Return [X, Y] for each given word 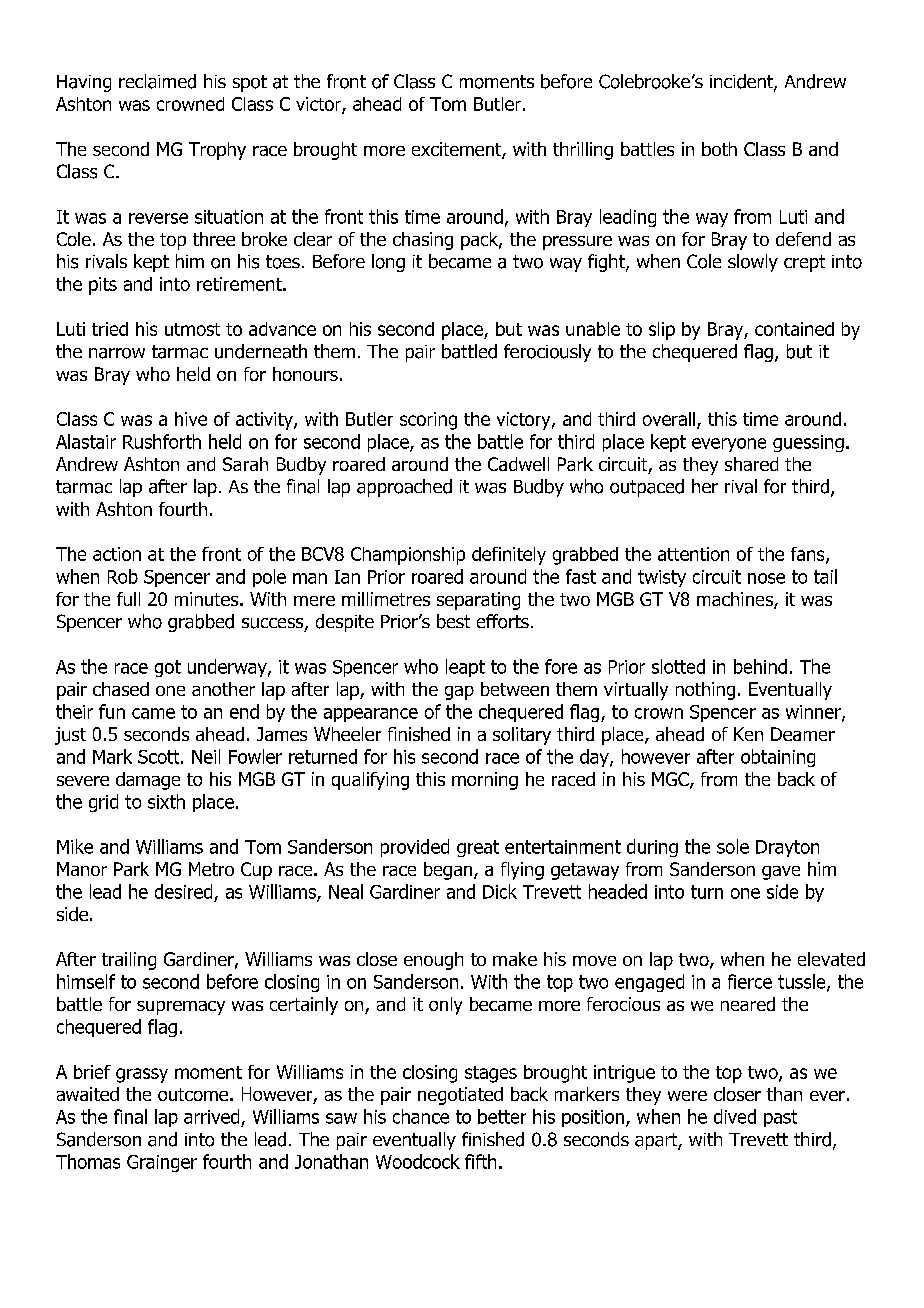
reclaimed [157, 81]
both [719, 149]
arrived [211, 1116]
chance [421, 1116]
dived [735, 1116]
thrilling [583, 151]
